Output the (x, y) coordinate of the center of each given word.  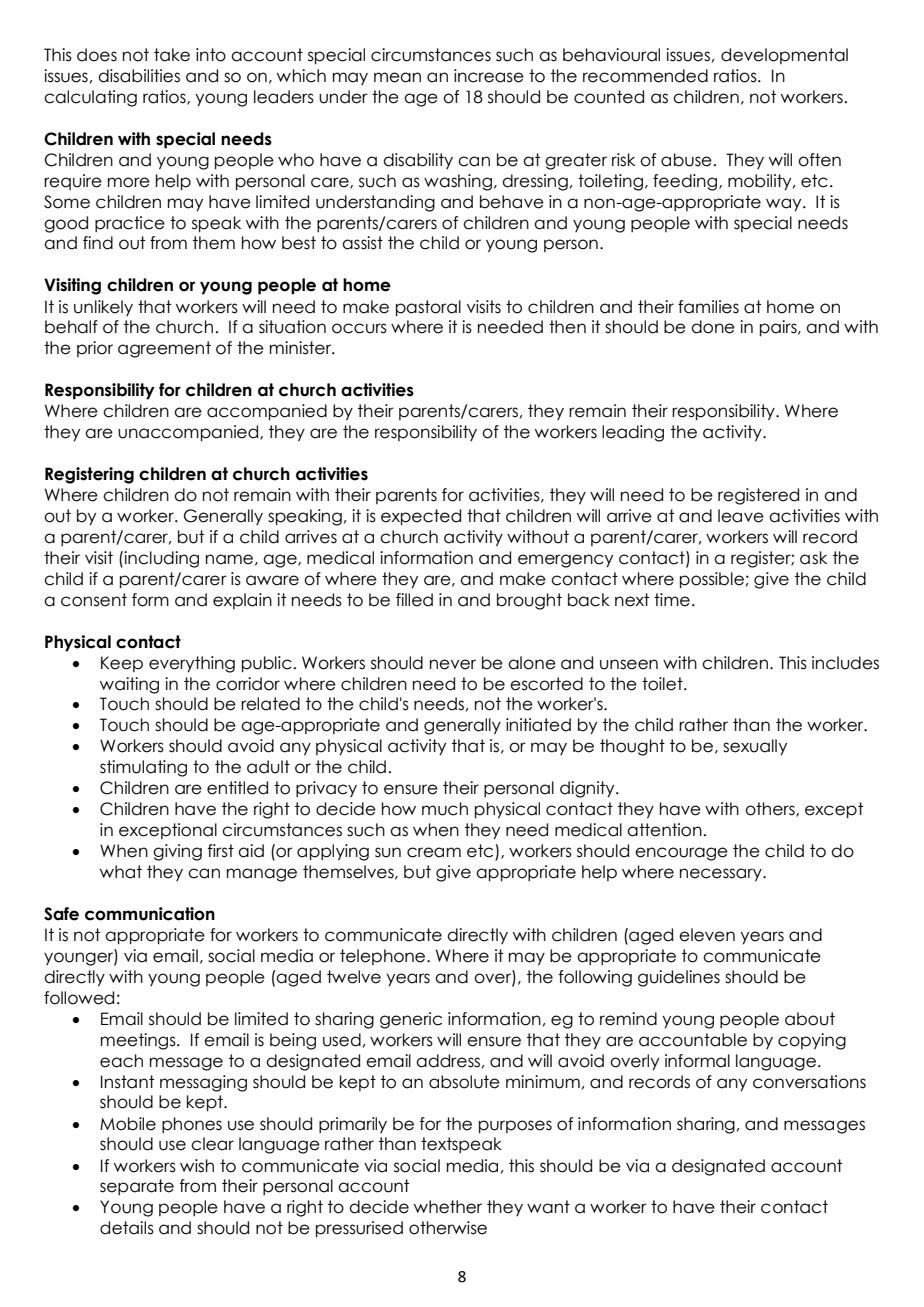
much (445, 809)
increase (489, 76)
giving (177, 852)
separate (137, 1187)
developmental (784, 56)
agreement (164, 349)
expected (421, 517)
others (771, 809)
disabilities (139, 76)
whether (448, 1207)
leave (741, 516)
